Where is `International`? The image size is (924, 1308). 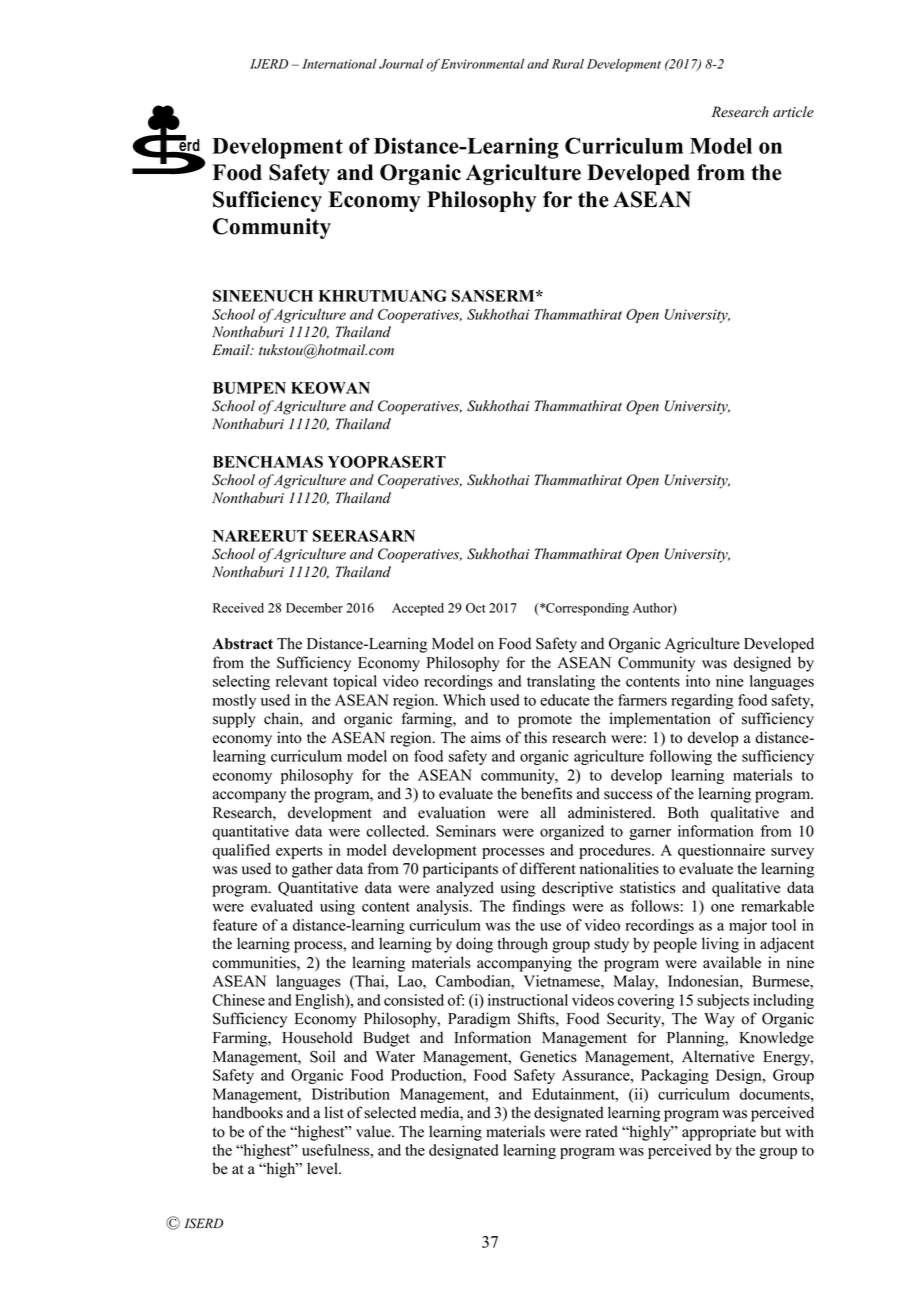 International is located at coordinates (339, 64).
